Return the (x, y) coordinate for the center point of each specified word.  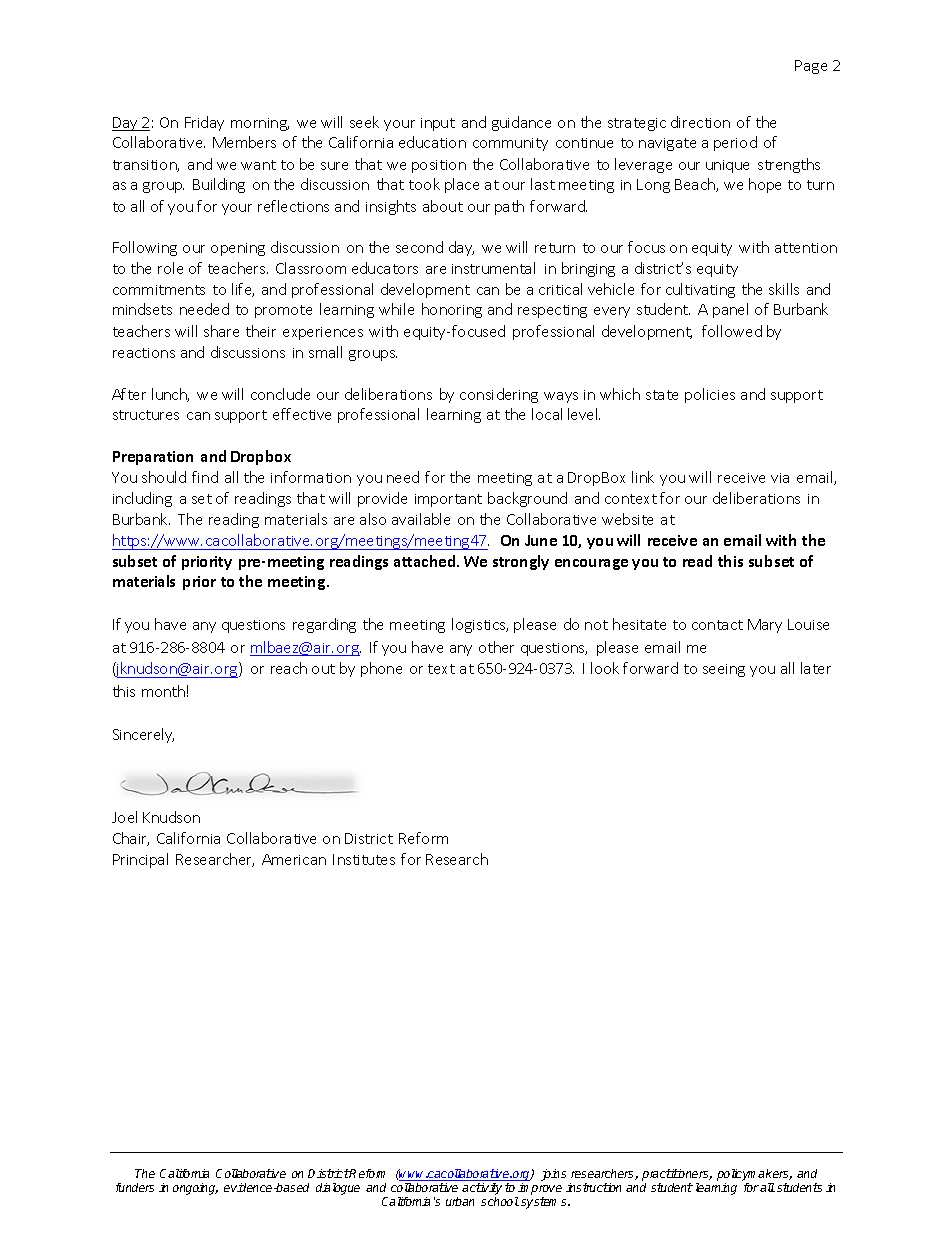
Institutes (364, 859)
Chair (131, 839)
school (500, 1201)
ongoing (195, 1189)
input (438, 124)
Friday (204, 123)
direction (700, 122)
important (448, 500)
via (780, 478)
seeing (724, 670)
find (205, 477)
